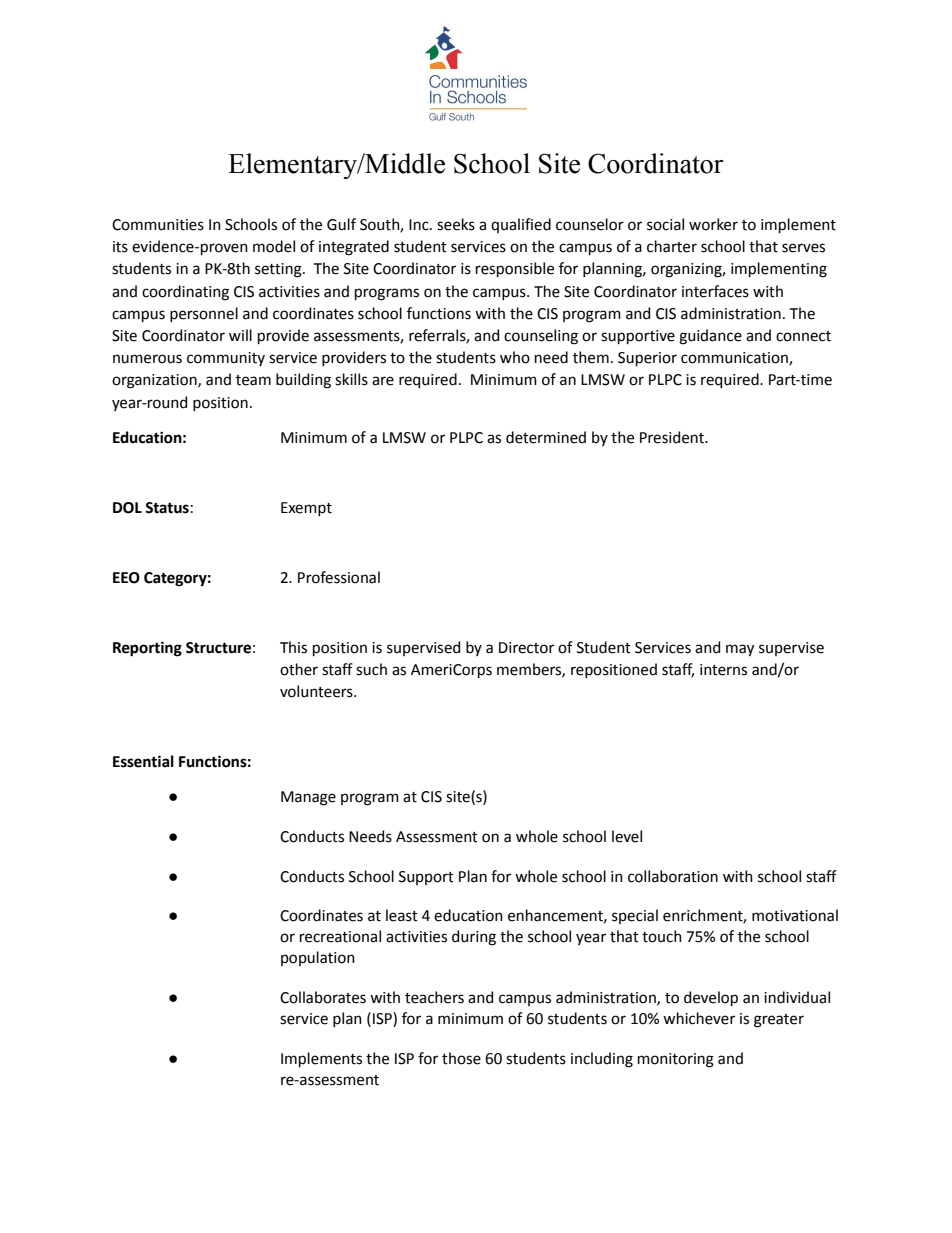 This screenshot has width=952, height=1233. I want to click on Collaborates, so click(323, 997).
